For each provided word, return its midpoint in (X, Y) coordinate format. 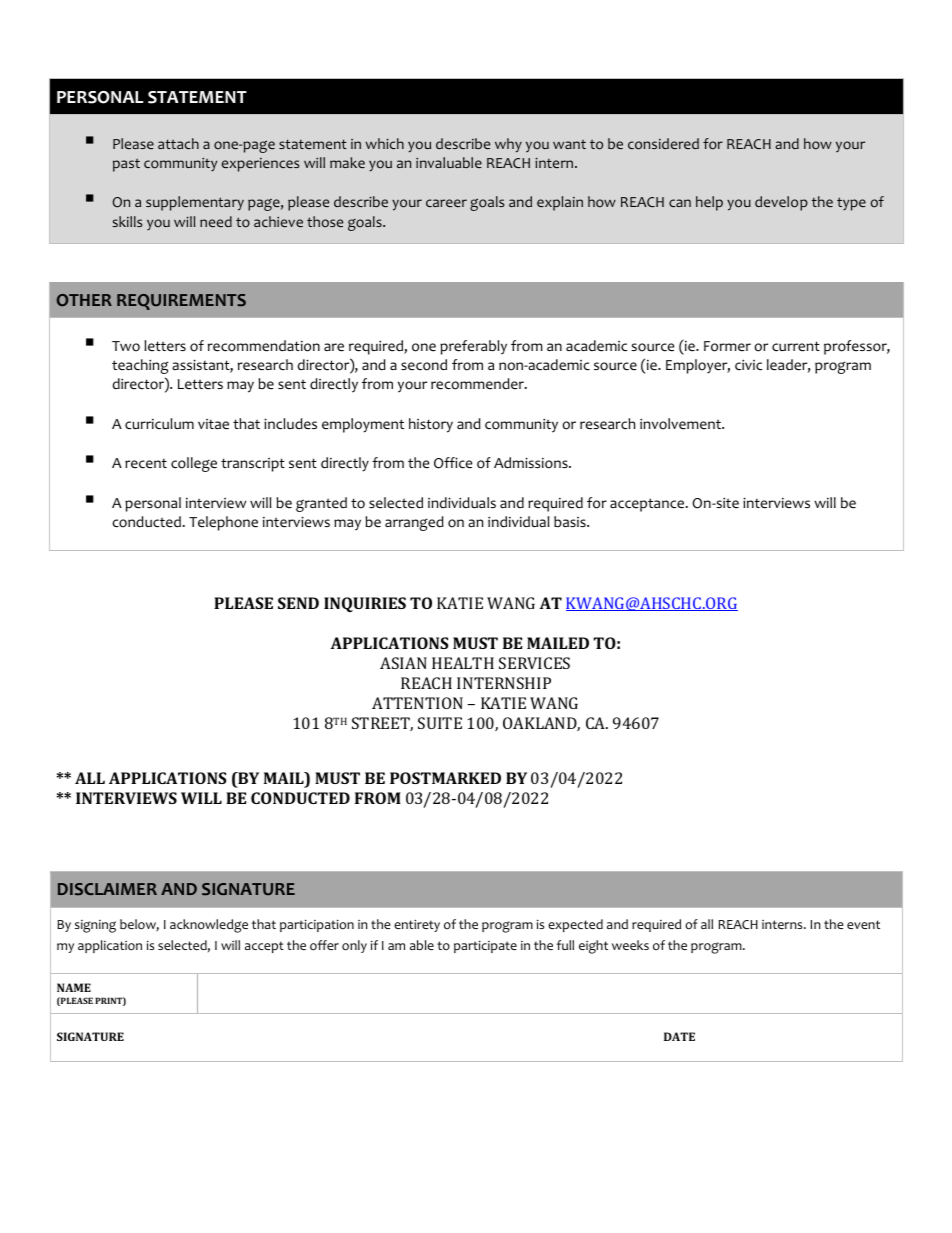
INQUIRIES (365, 604)
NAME (74, 987)
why (508, 145)
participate (485, 946)
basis (571, 521)
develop (781, 203)
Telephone (223, 523)
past (126, 165)
